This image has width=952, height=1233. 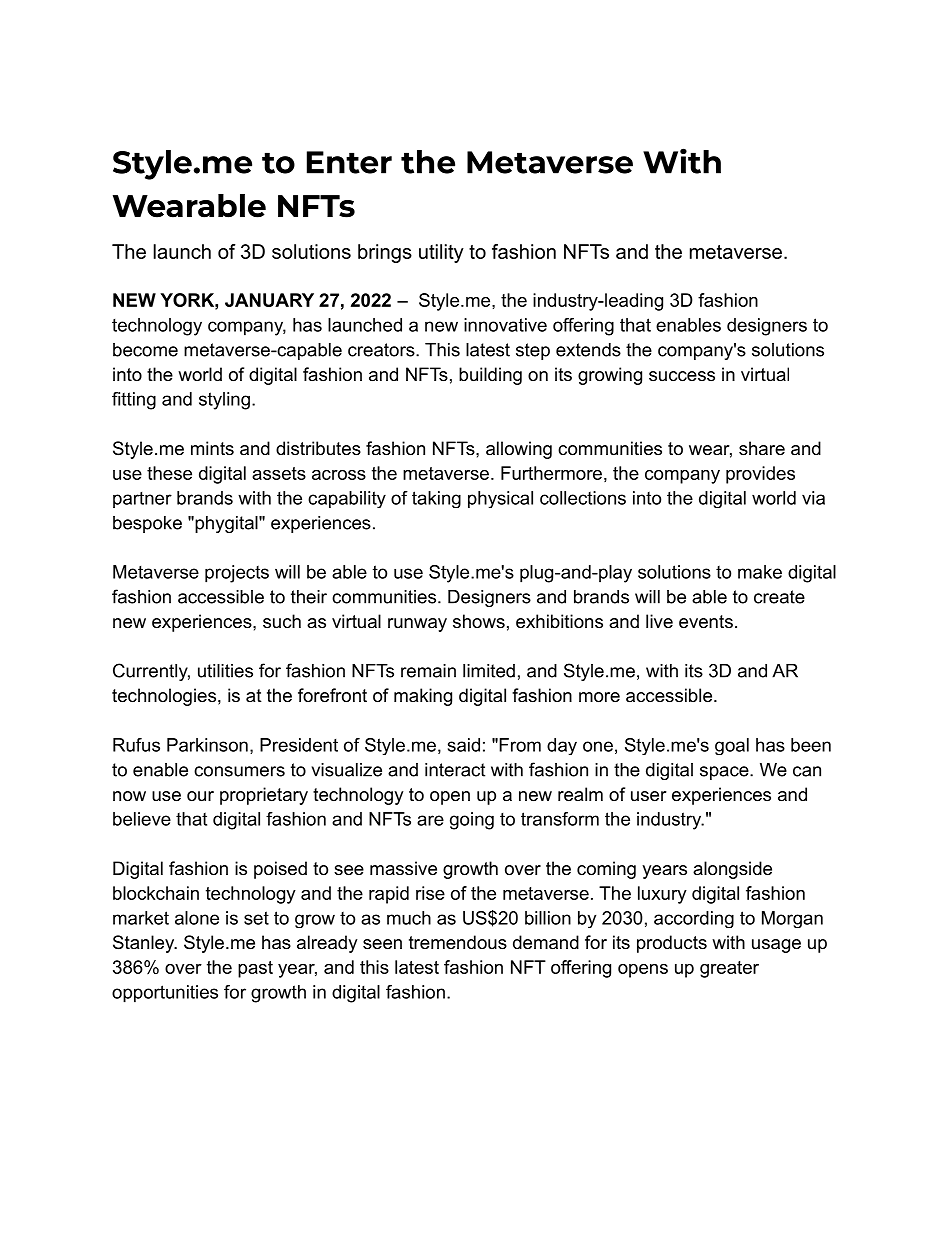 What do you see at coordinates (588, 350) in the image?
I see `extends` at bounding box center [588, 350].
